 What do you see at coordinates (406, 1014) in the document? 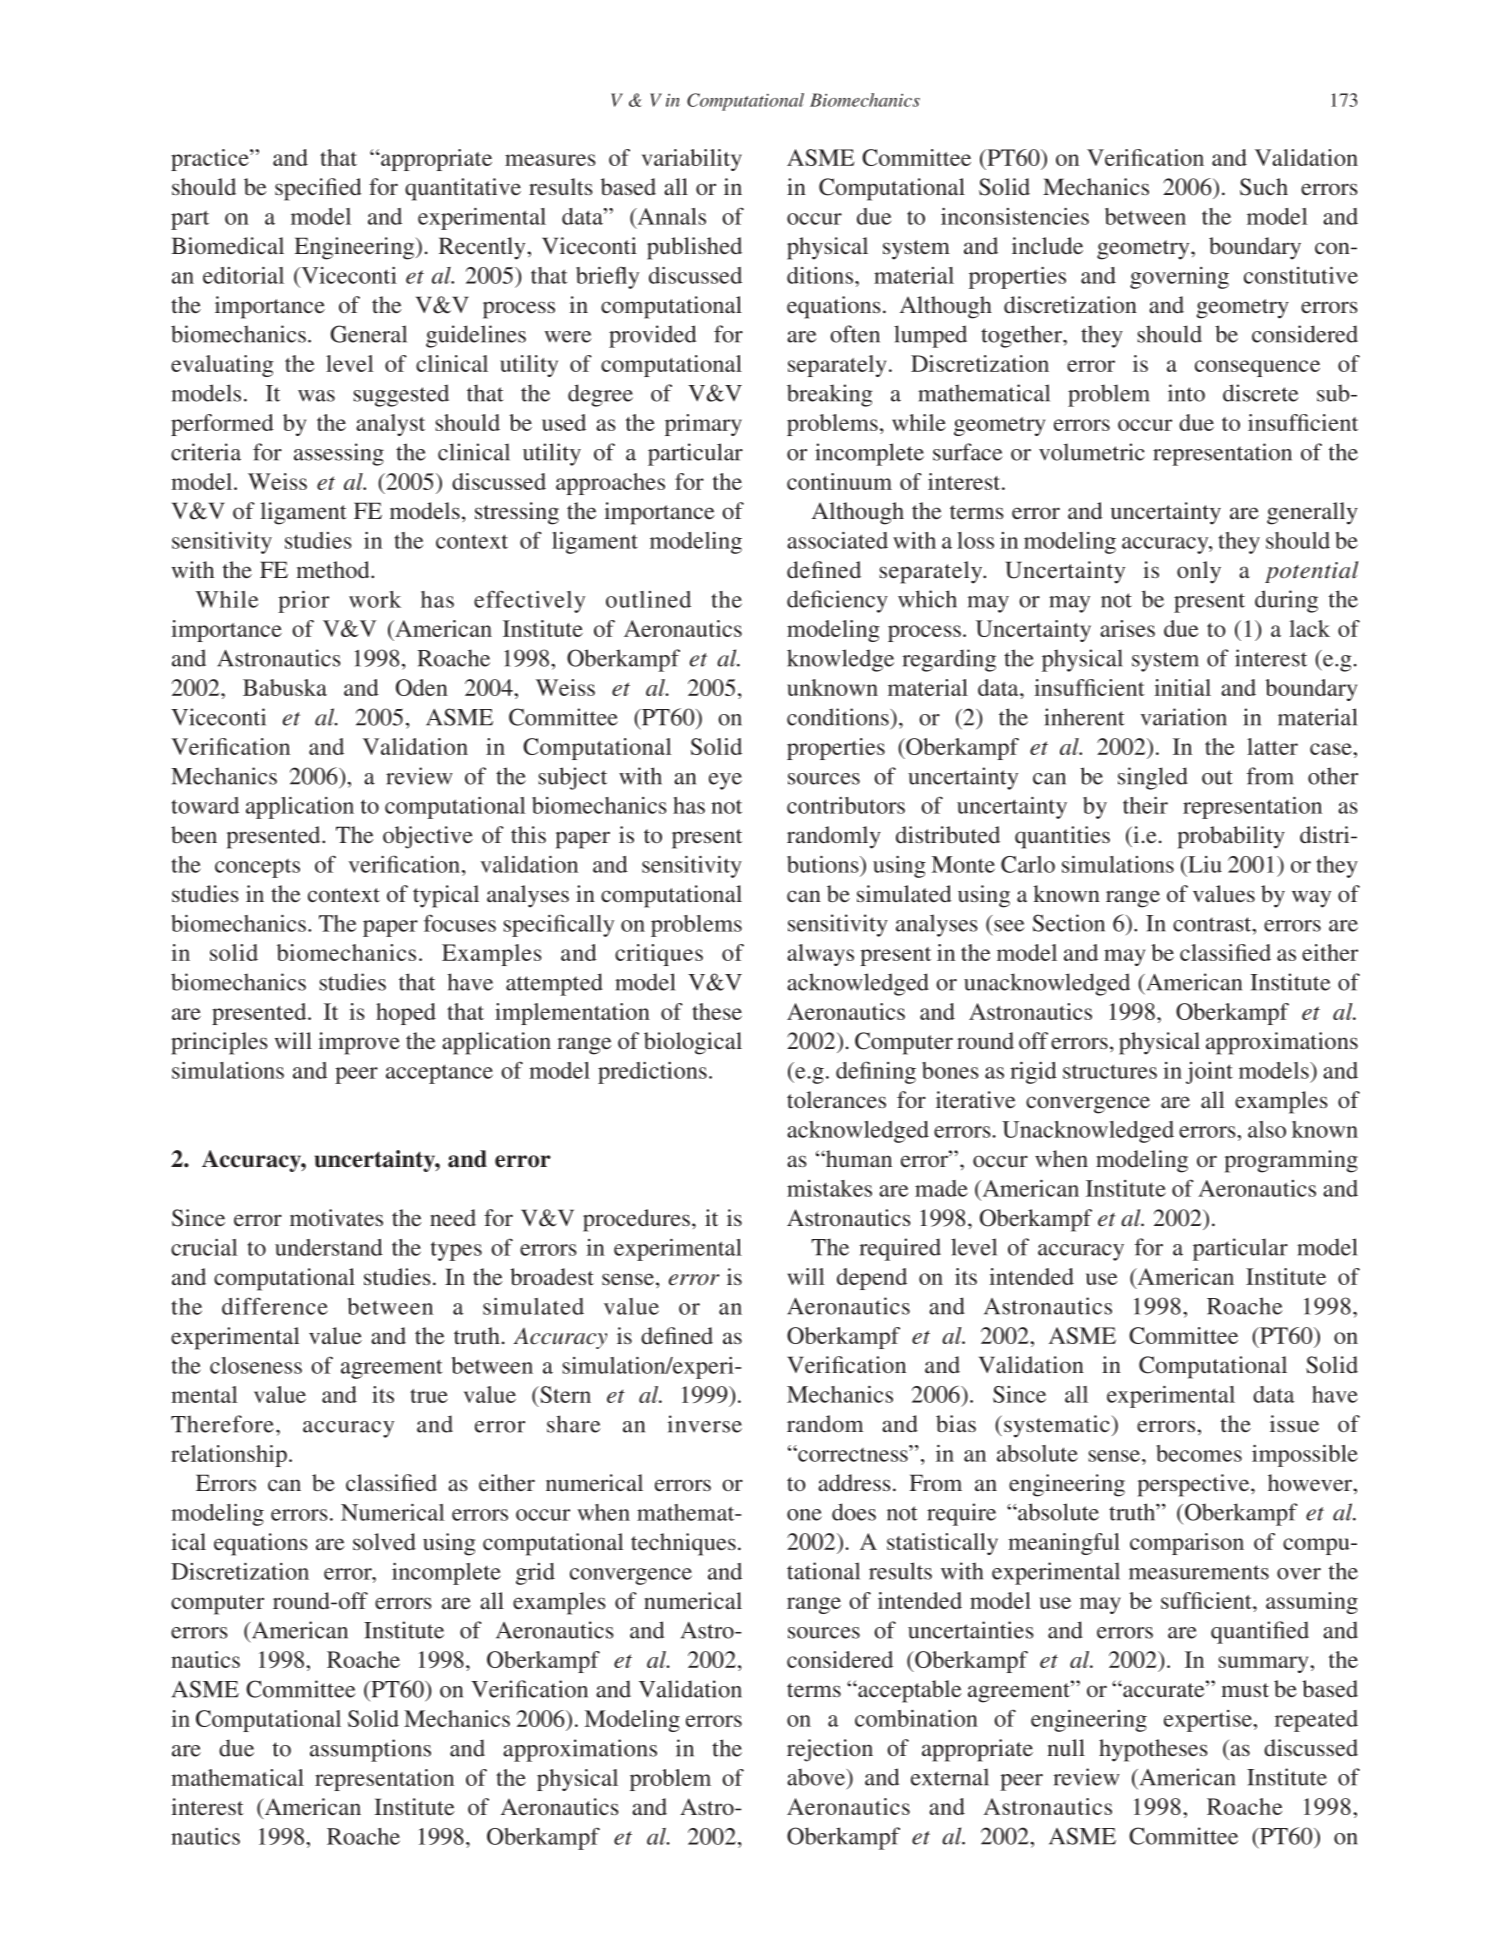
I see `hoped` at bounding box center [406, 1014].
